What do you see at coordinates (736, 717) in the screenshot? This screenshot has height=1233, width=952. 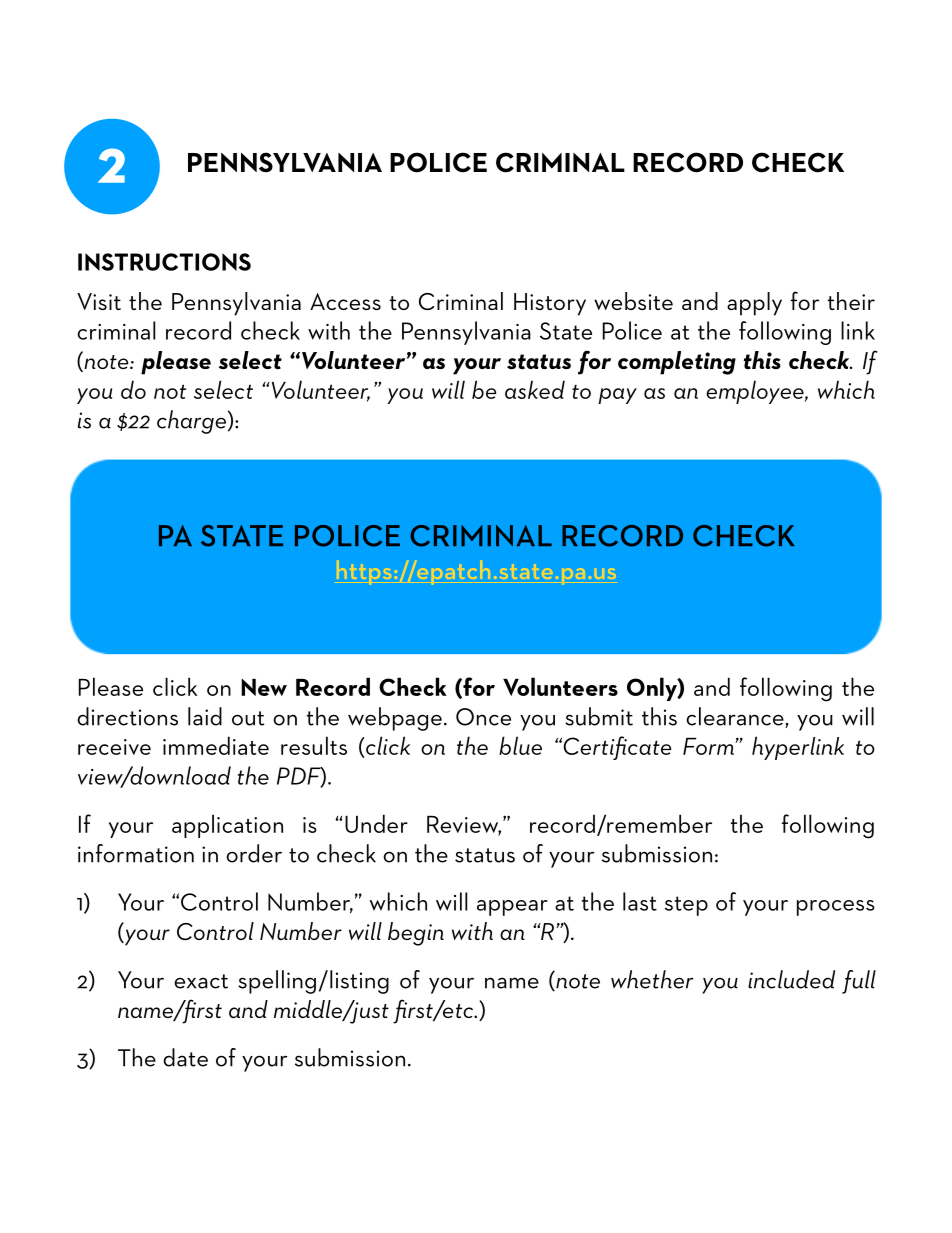 I see `clearance` at bounding box center [736, 717].
